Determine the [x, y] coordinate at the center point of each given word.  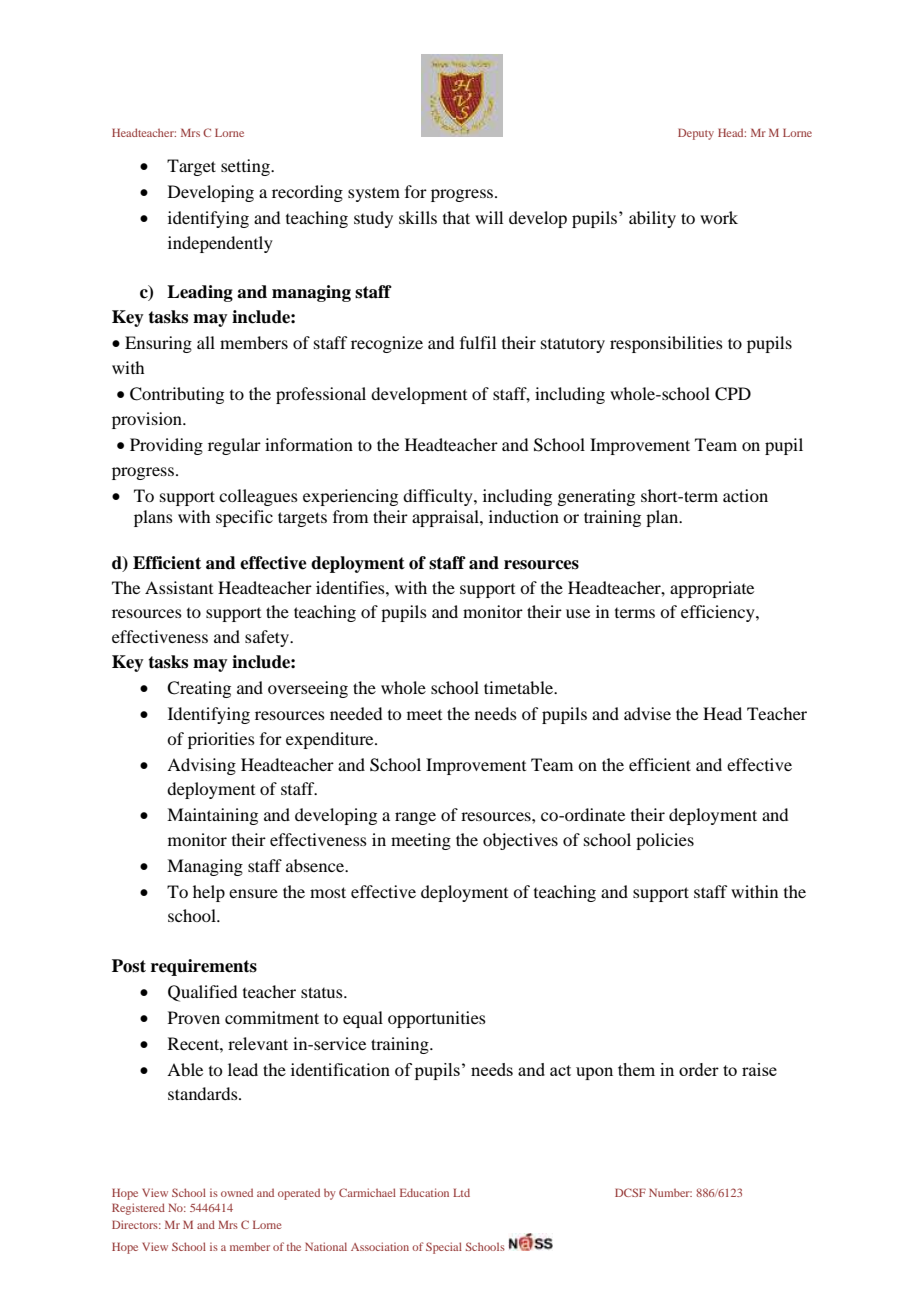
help [209, 893]
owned [237, 1192]
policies [665, 841]
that [456, 217]
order [699, 1069]
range [415, 818]
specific [244, 518]
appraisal [446, 518]
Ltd [461, 1192]
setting [246, 167]
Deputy [696, 134]
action [745, 495]
